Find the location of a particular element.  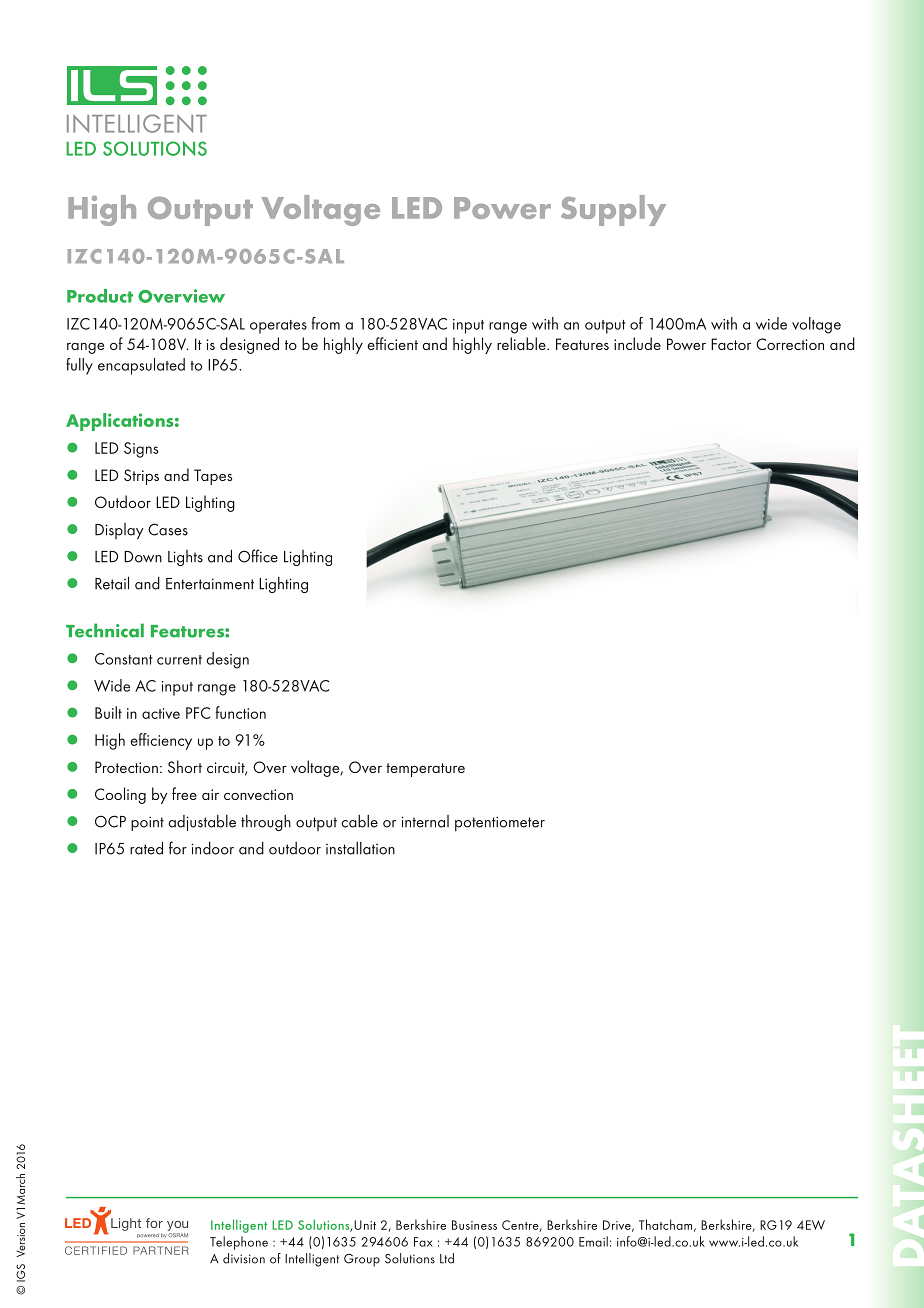

potentiometer is located at coordinates (500, 823).
